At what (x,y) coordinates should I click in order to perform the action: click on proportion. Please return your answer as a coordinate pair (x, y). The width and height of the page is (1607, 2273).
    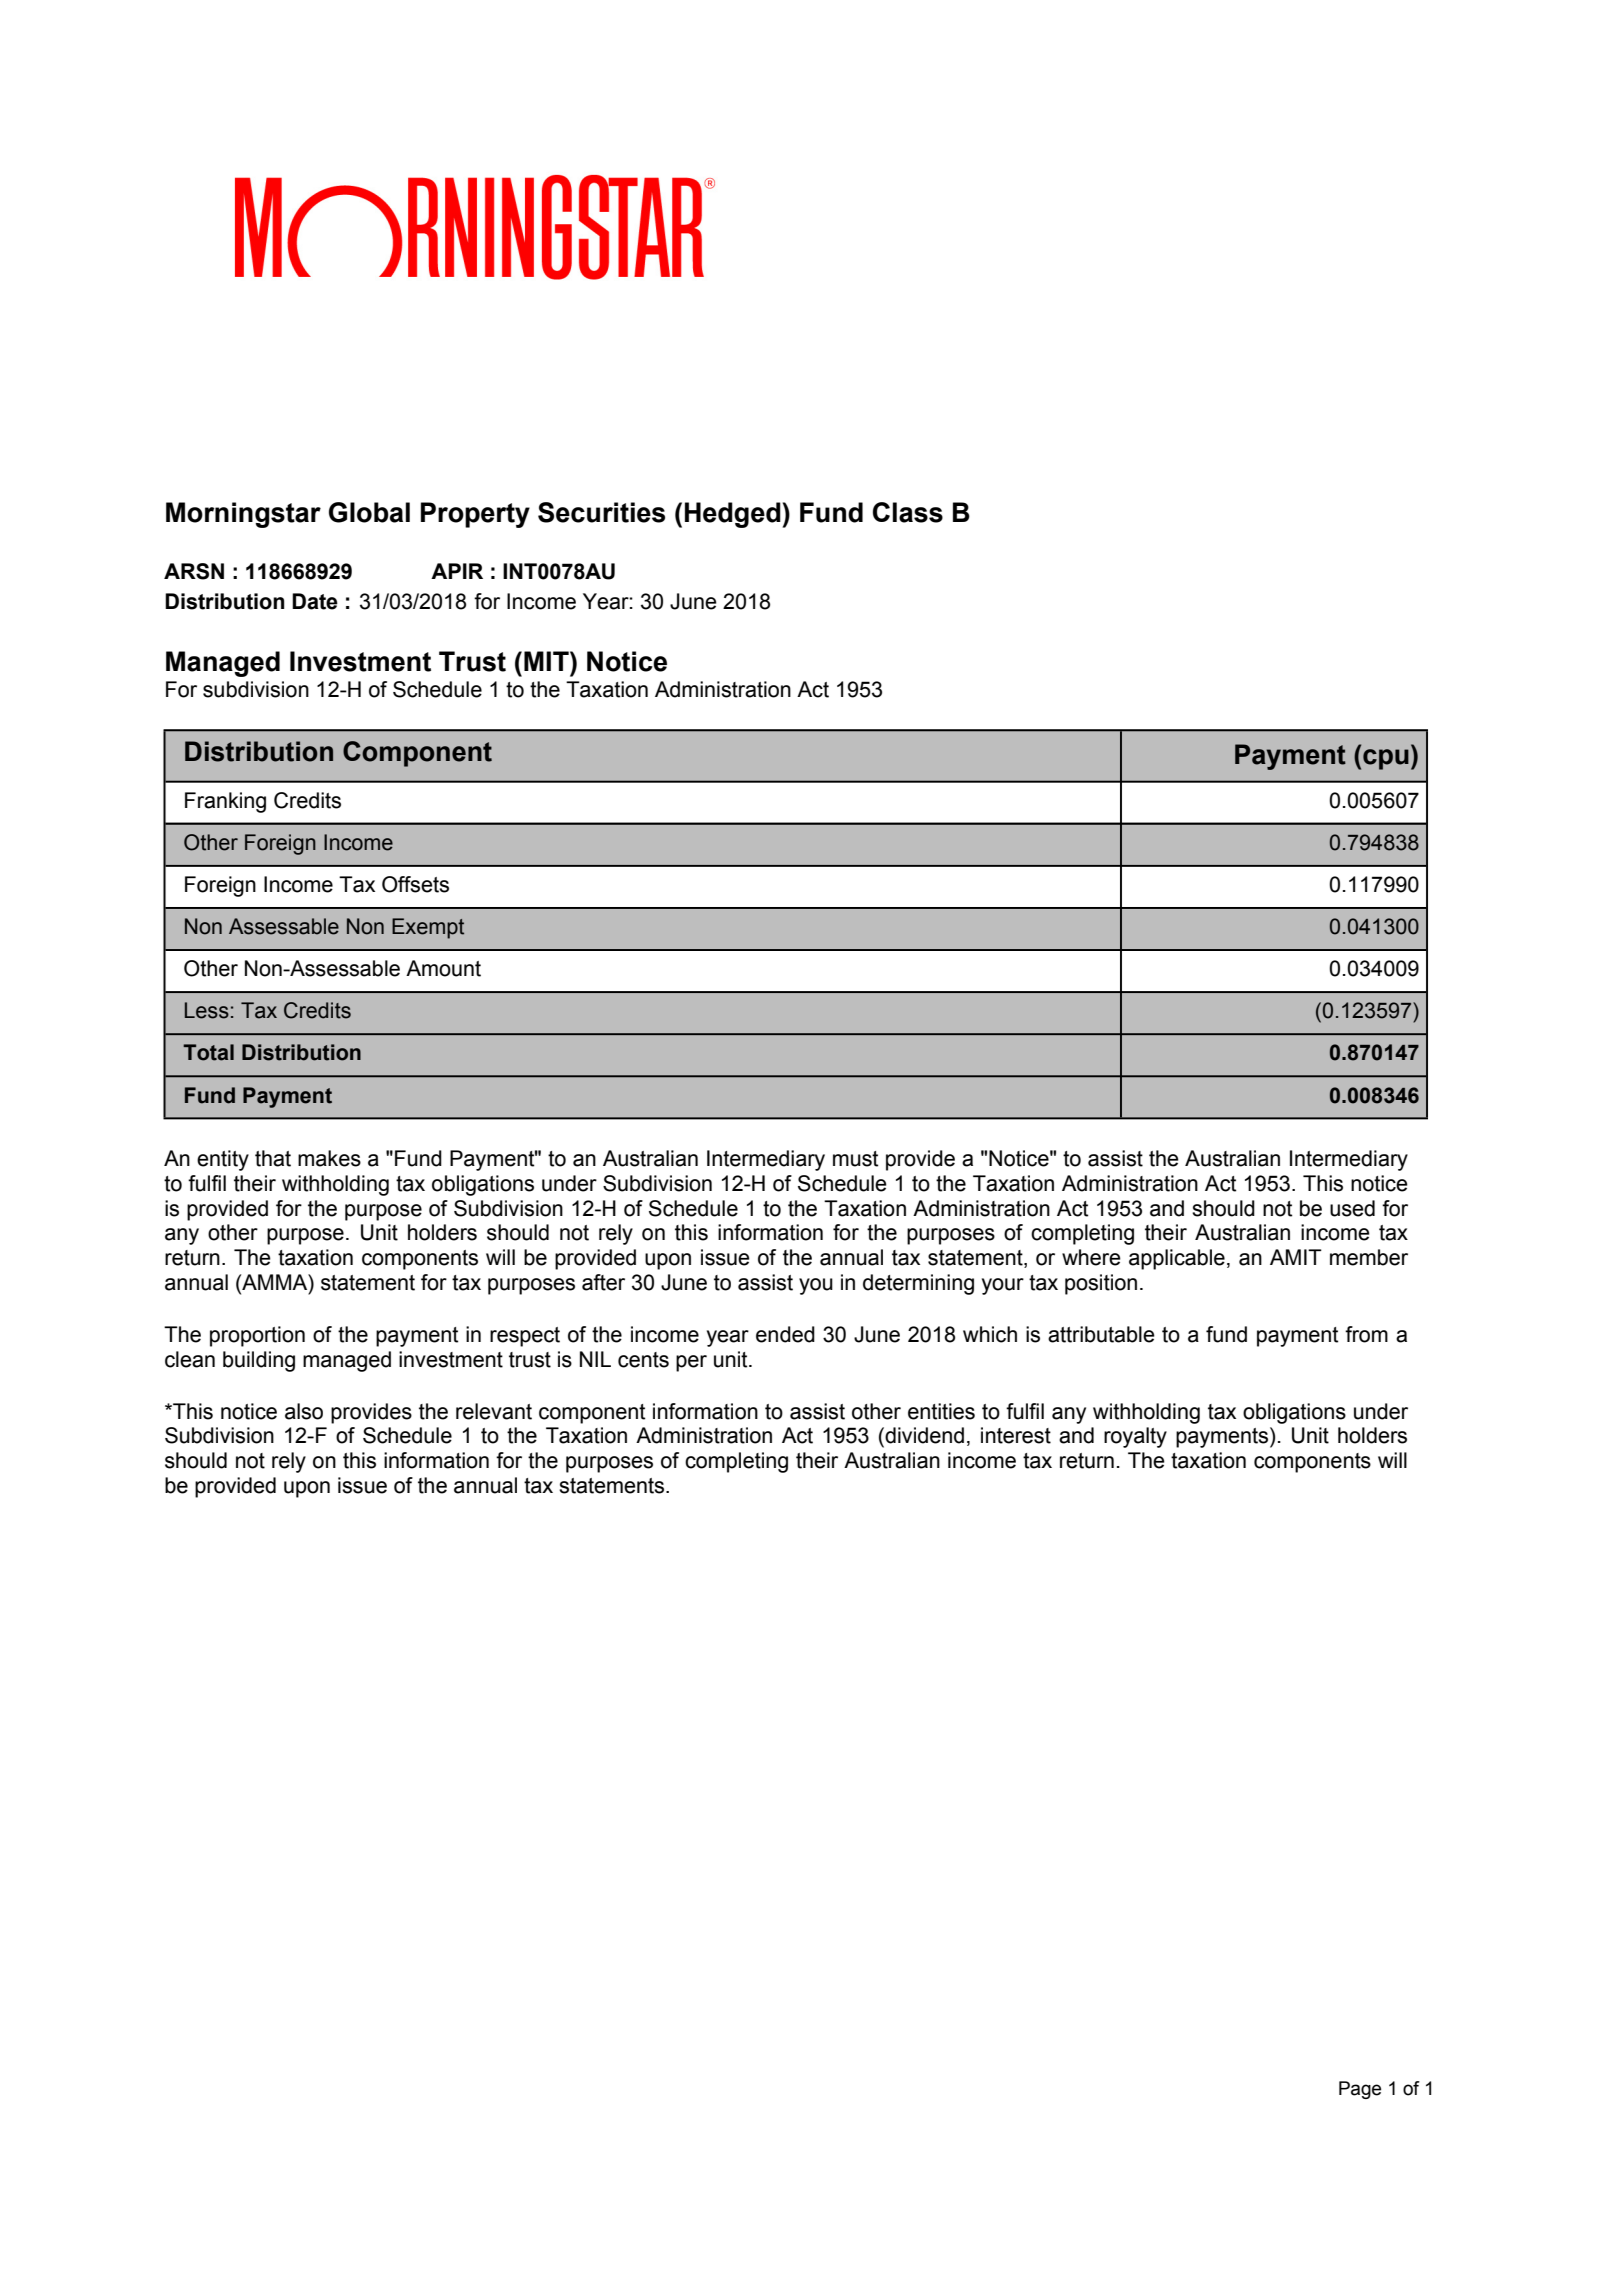
    Looking at the image, I should click on (257, 1336).
